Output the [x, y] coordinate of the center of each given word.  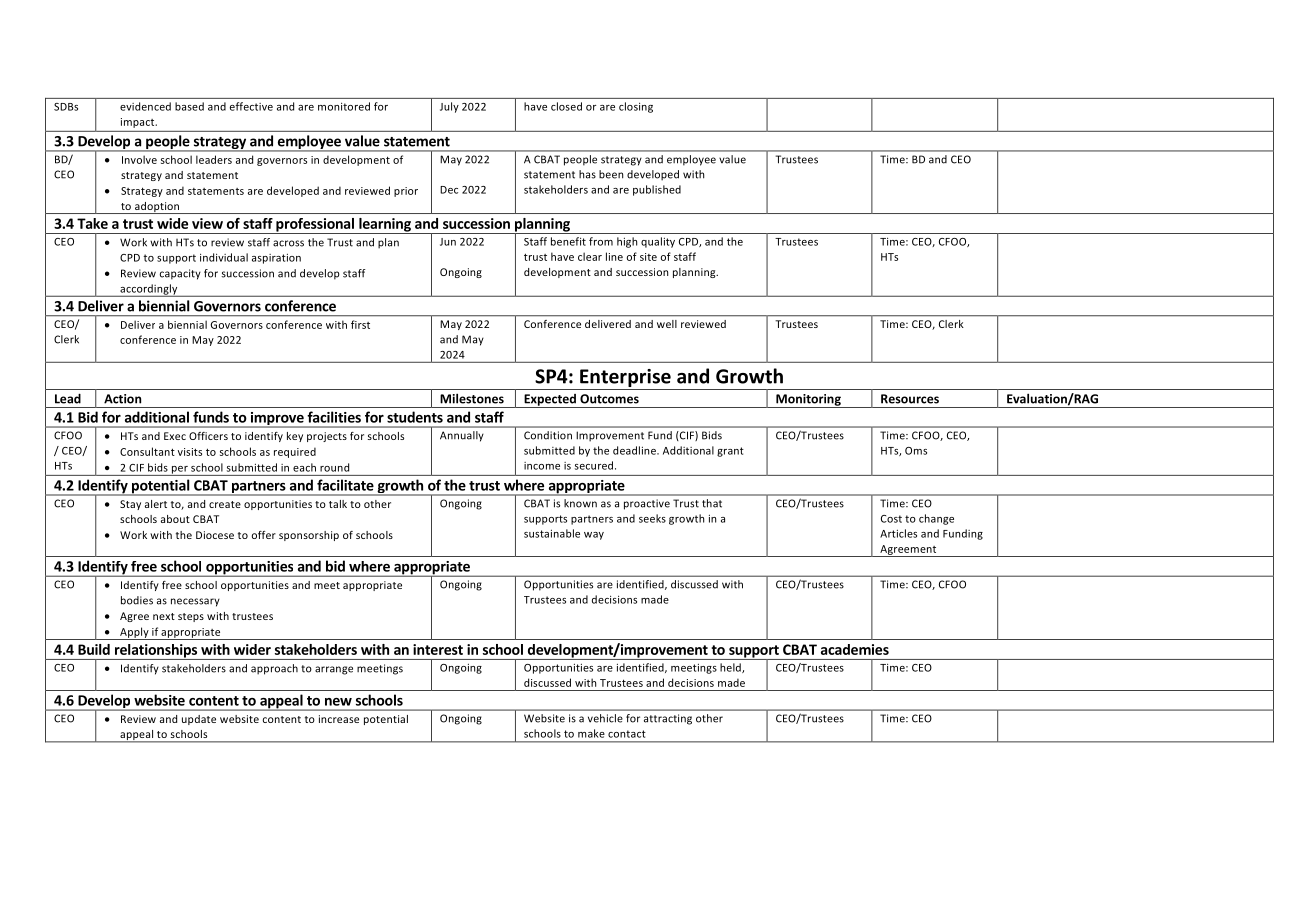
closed [566, 106]
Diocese [215, 535]
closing [636, 107]
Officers [208, 436]
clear [590, 256]
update [199, 720]
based [189, 106]
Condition [548, 435]
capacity [180, 274]
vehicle [605, 718]
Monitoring [808, 401]
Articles [898, 533]
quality [658, 242]
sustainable [552, 533]
